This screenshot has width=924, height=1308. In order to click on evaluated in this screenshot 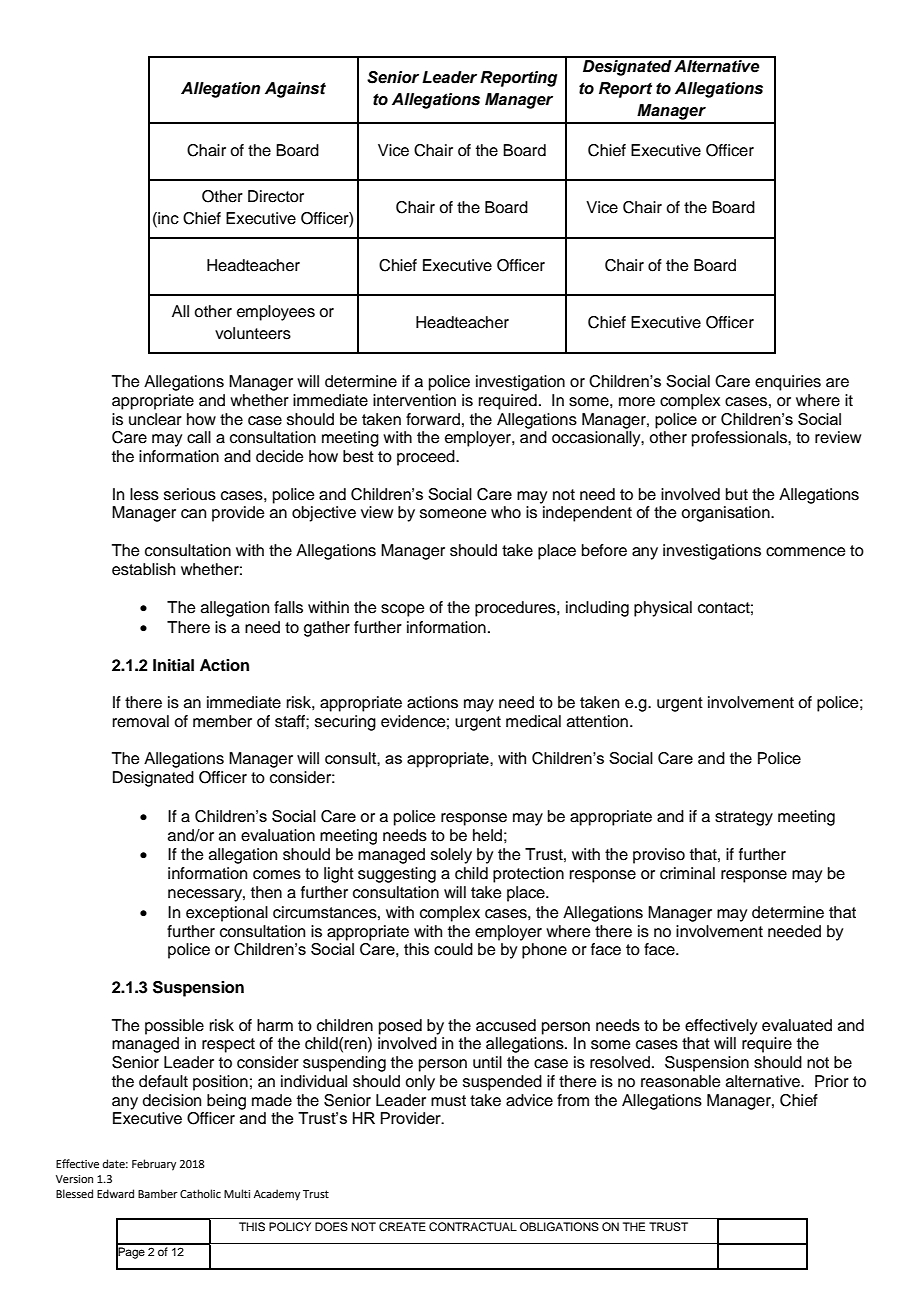, I will do `click(797, 1025)`.
